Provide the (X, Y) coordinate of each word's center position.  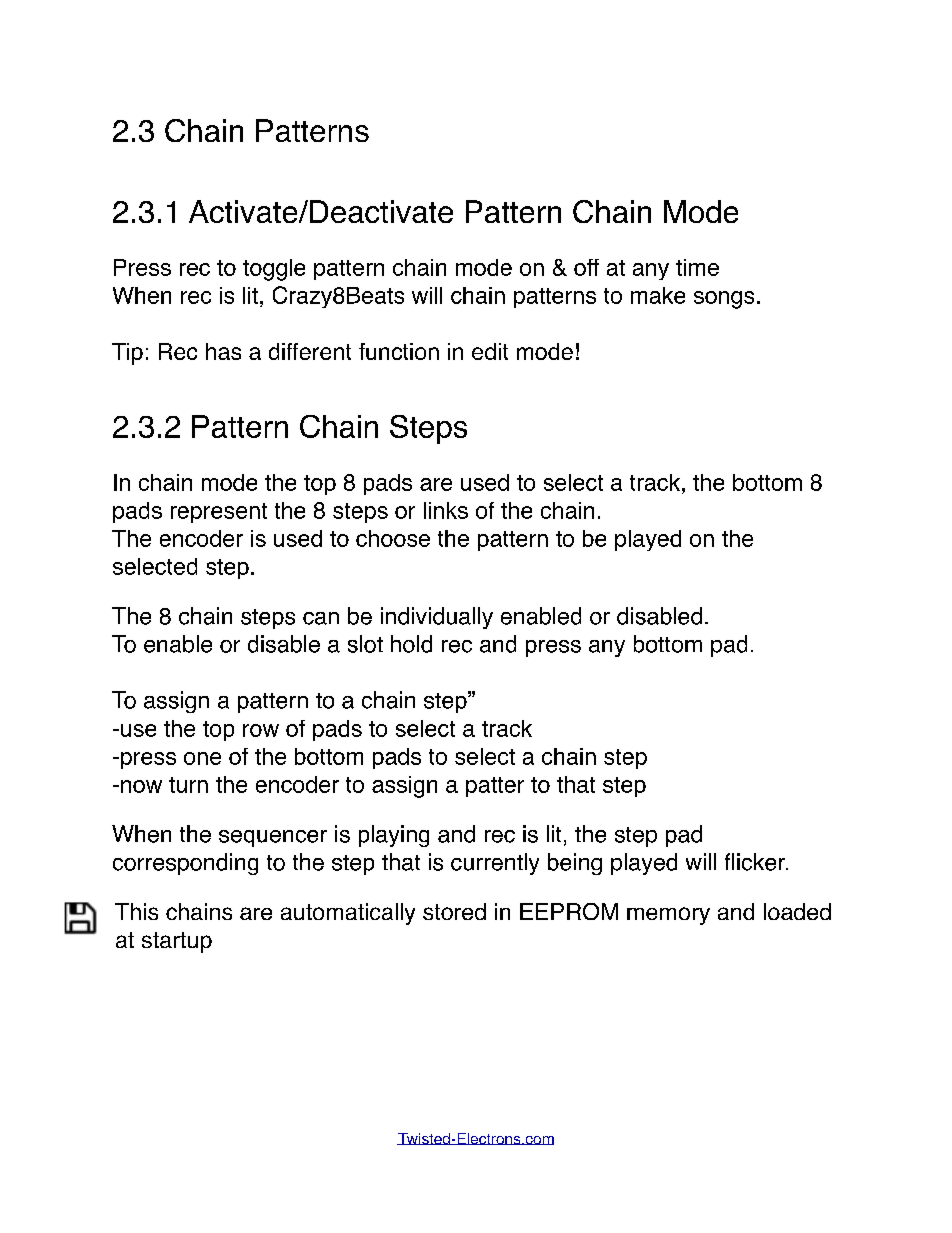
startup (177, 942)
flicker (756, 862)
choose (393, 538)
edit (490, 351)
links (446, 510)
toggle (274, 270)
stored (454, 911)
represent (219, 513)
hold (411, 644)
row (261, 730)
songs (724, 300)
